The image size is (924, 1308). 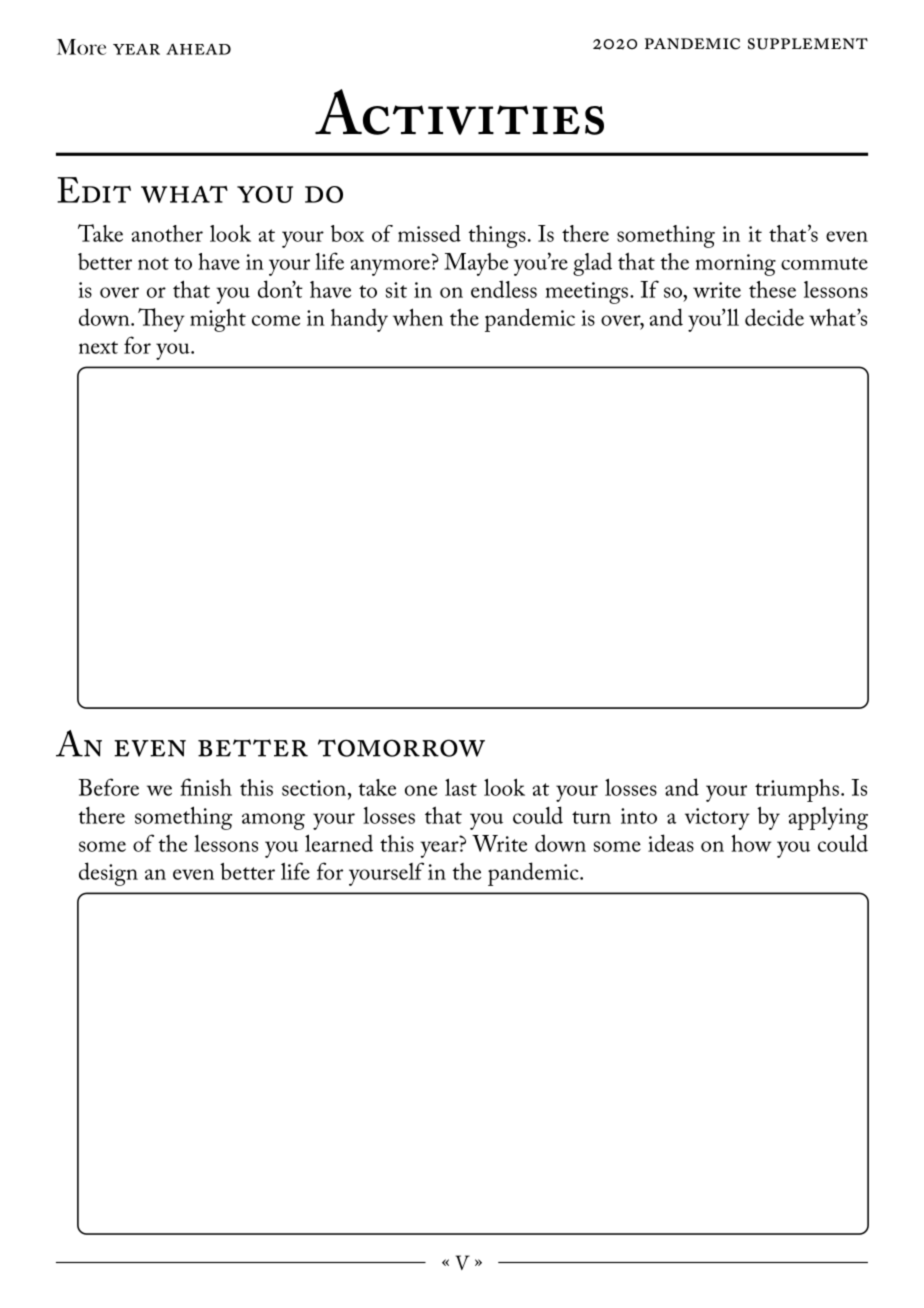 I want to click on design, so click(x=108, y=874).
